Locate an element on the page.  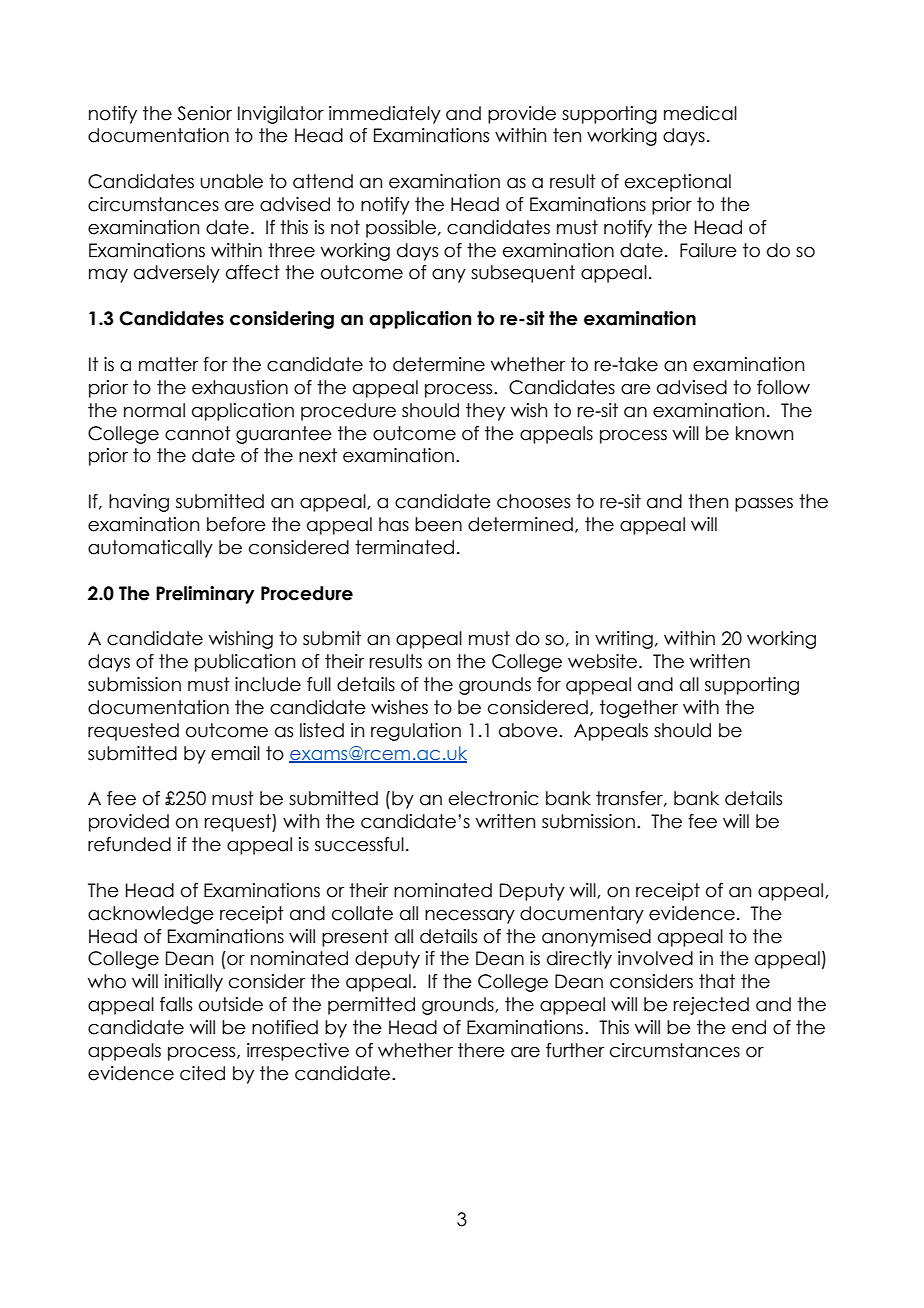
medical is located at coordinates (700, 113).
